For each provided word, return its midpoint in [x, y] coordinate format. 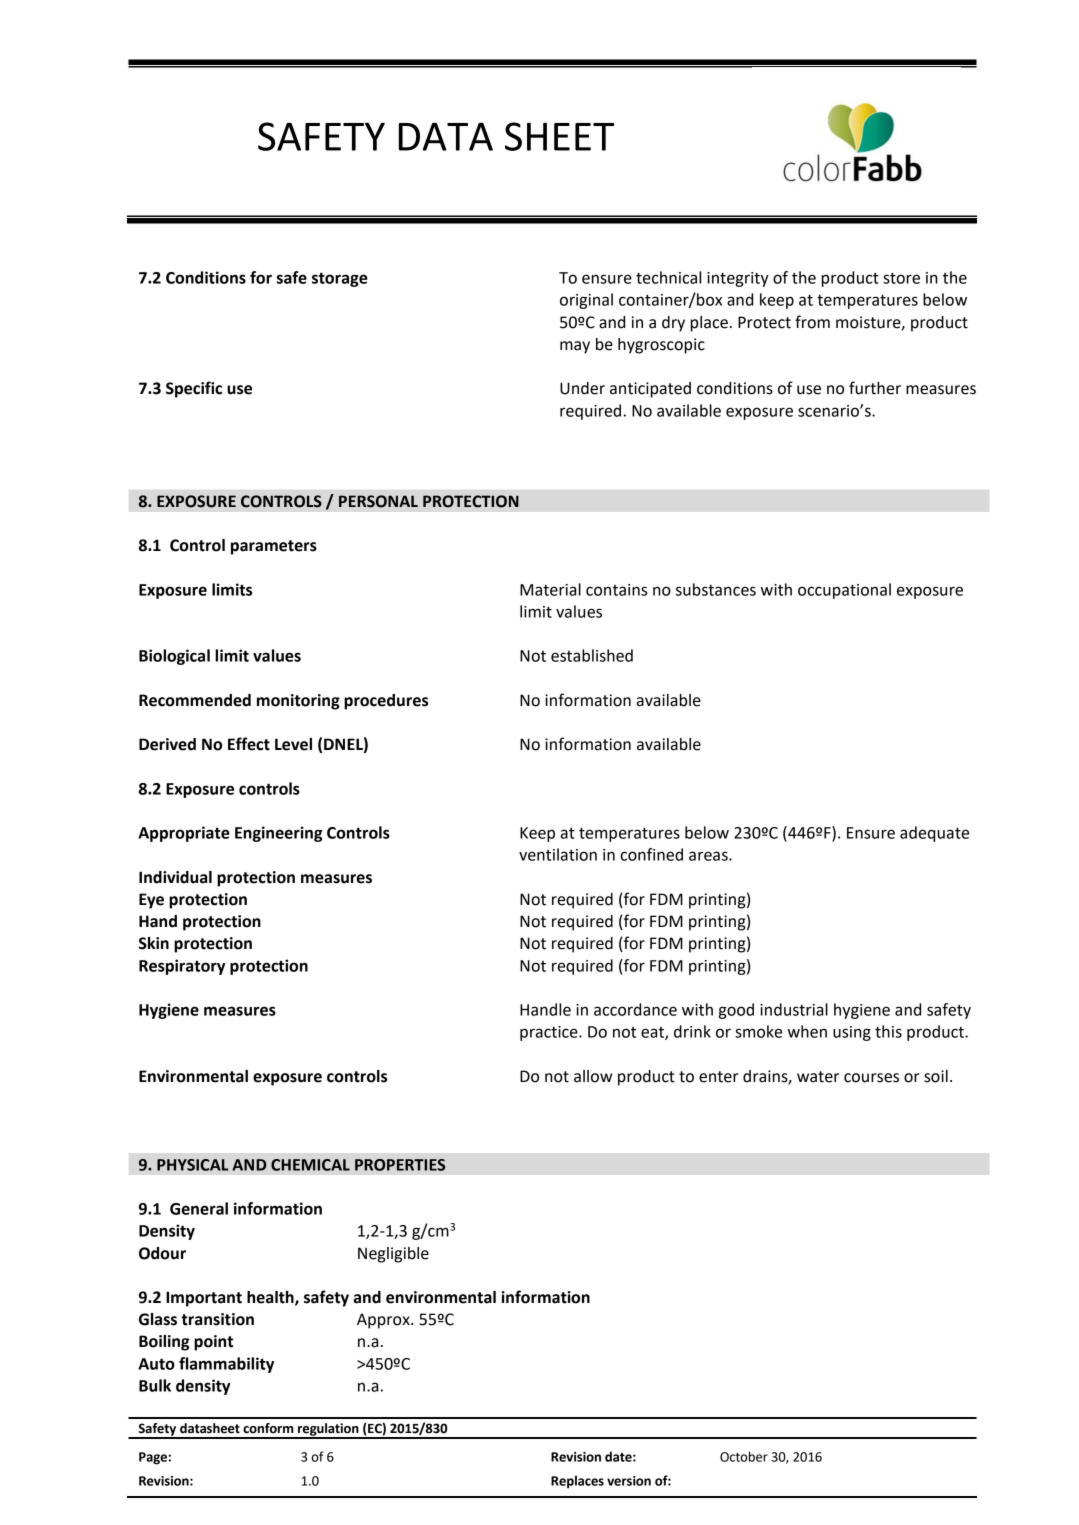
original [586, 301]
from [812, 322]
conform [268, 1428]
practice [550, 1033]
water [818, 1077]
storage [340, 279]
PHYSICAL [192, 1165]
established [592, 655]
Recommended [195, 700]
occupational [844, 591]
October [744, 1456]
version [629, 1481]
